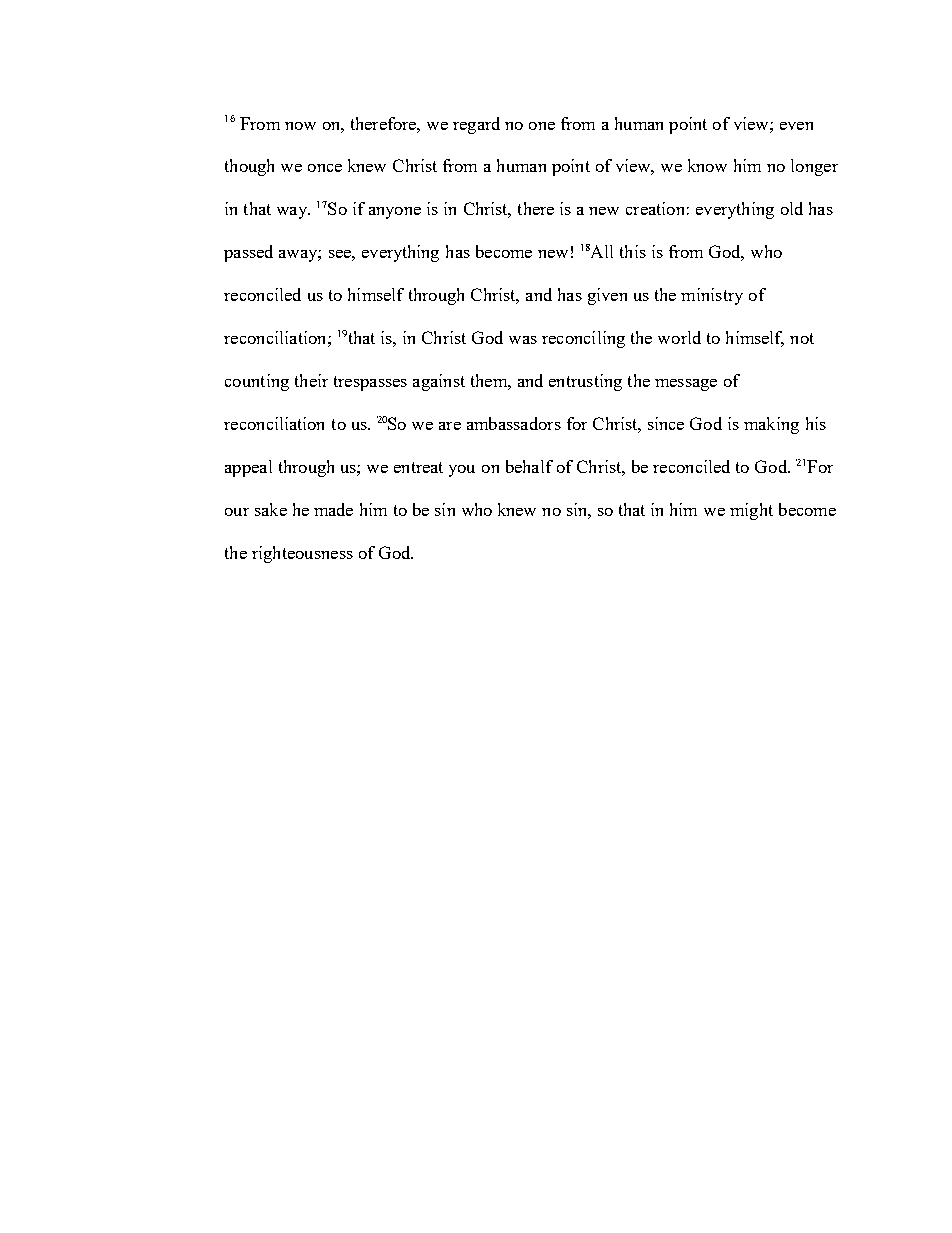  I want to click on anyone, so click(395, 213).
